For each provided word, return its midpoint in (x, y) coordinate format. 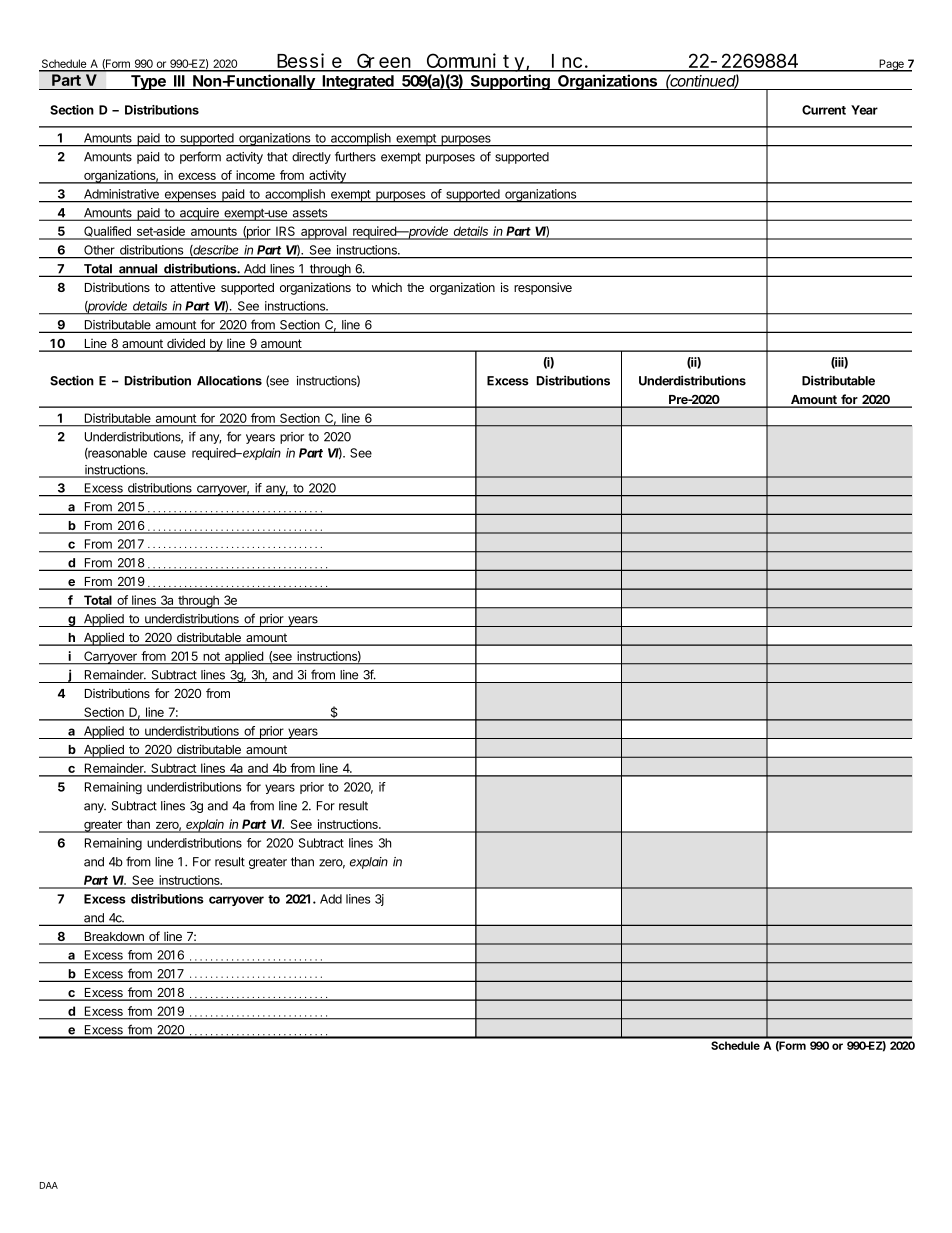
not (212, 656)
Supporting (510, 82)
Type (148, 82)
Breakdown (114, 938)
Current (824, 110)
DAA (49, 1185)
